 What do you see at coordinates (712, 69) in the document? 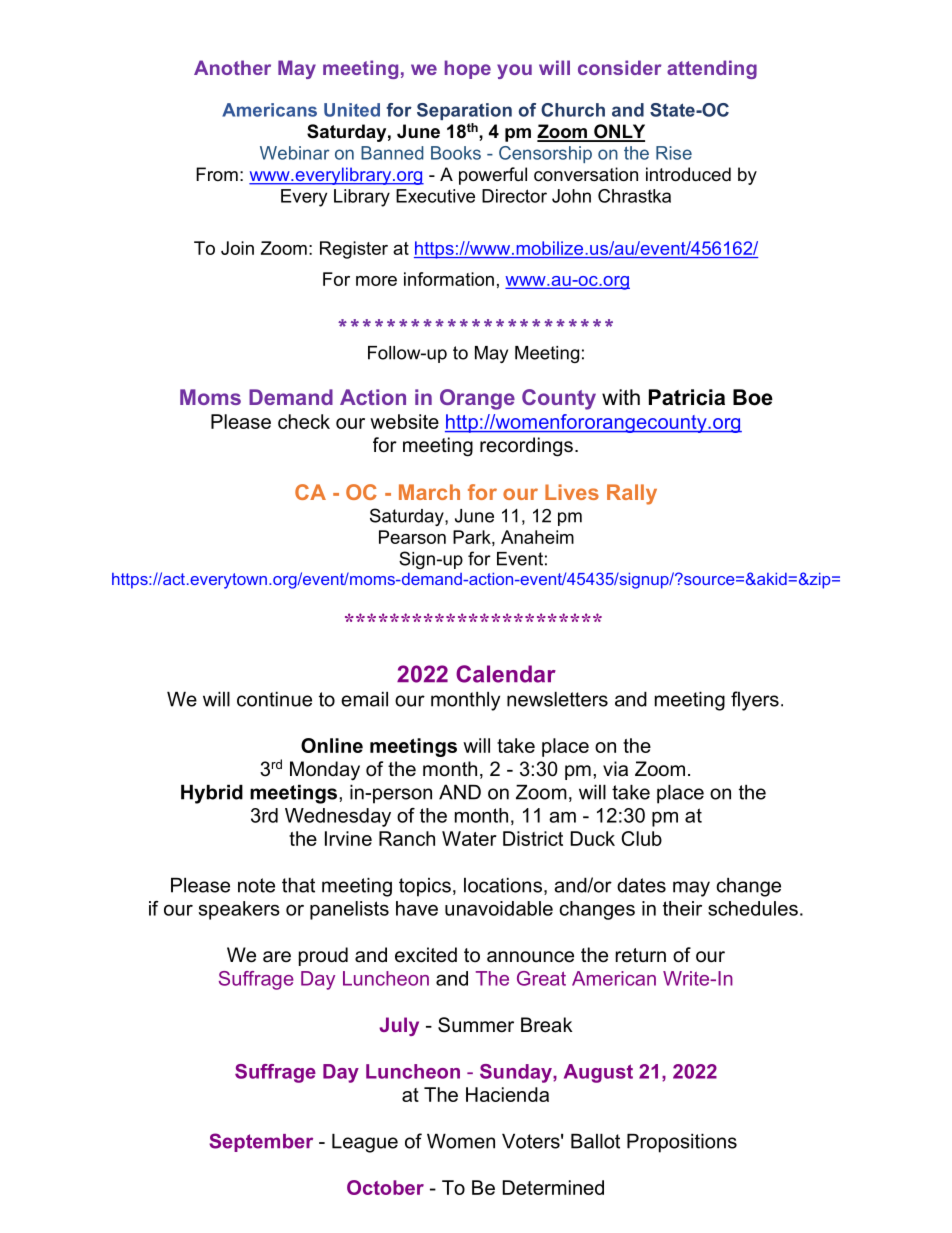
I see `attending` at bounding box center [712, 69].
